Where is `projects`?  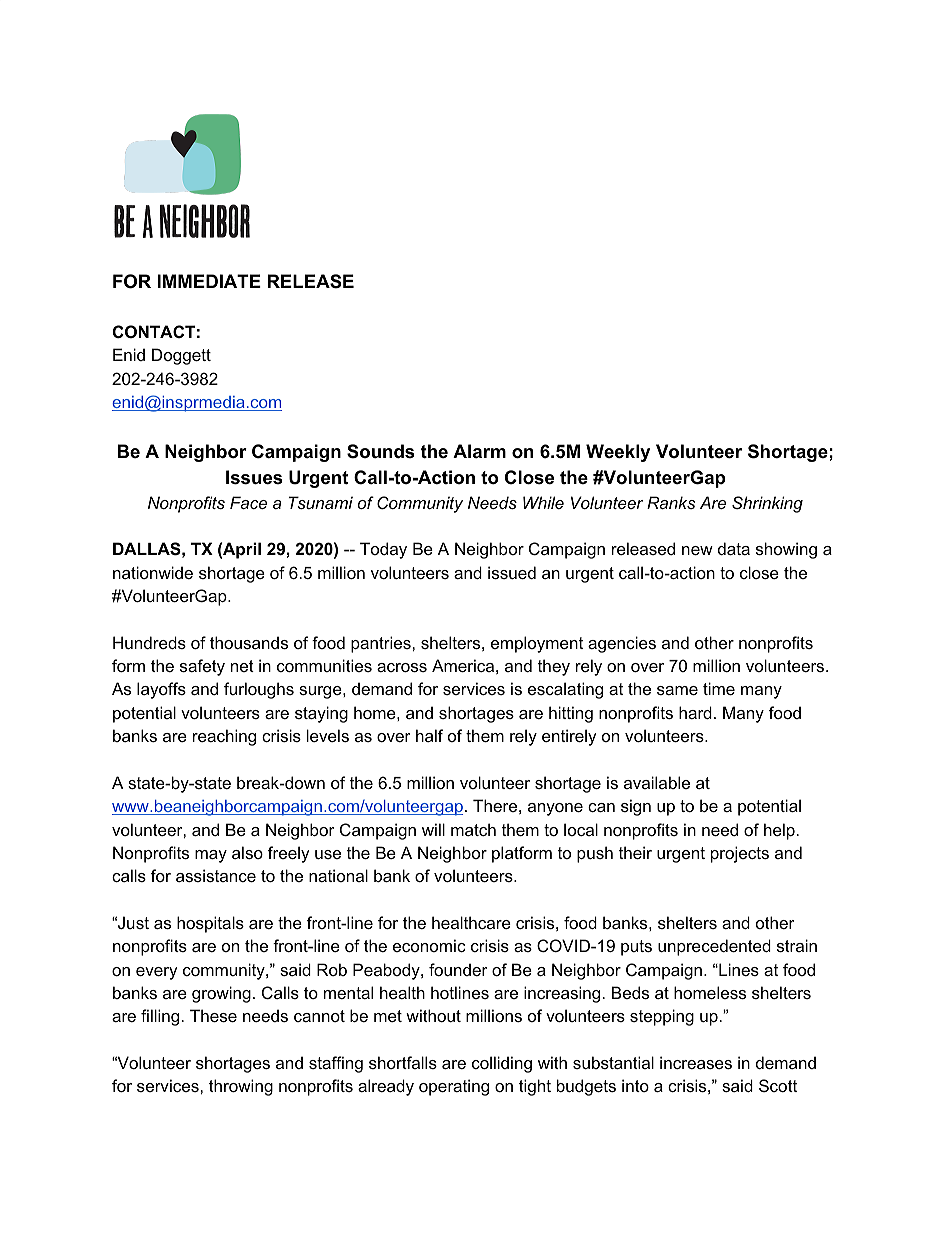
projects is located at coordinates (740, 854).
